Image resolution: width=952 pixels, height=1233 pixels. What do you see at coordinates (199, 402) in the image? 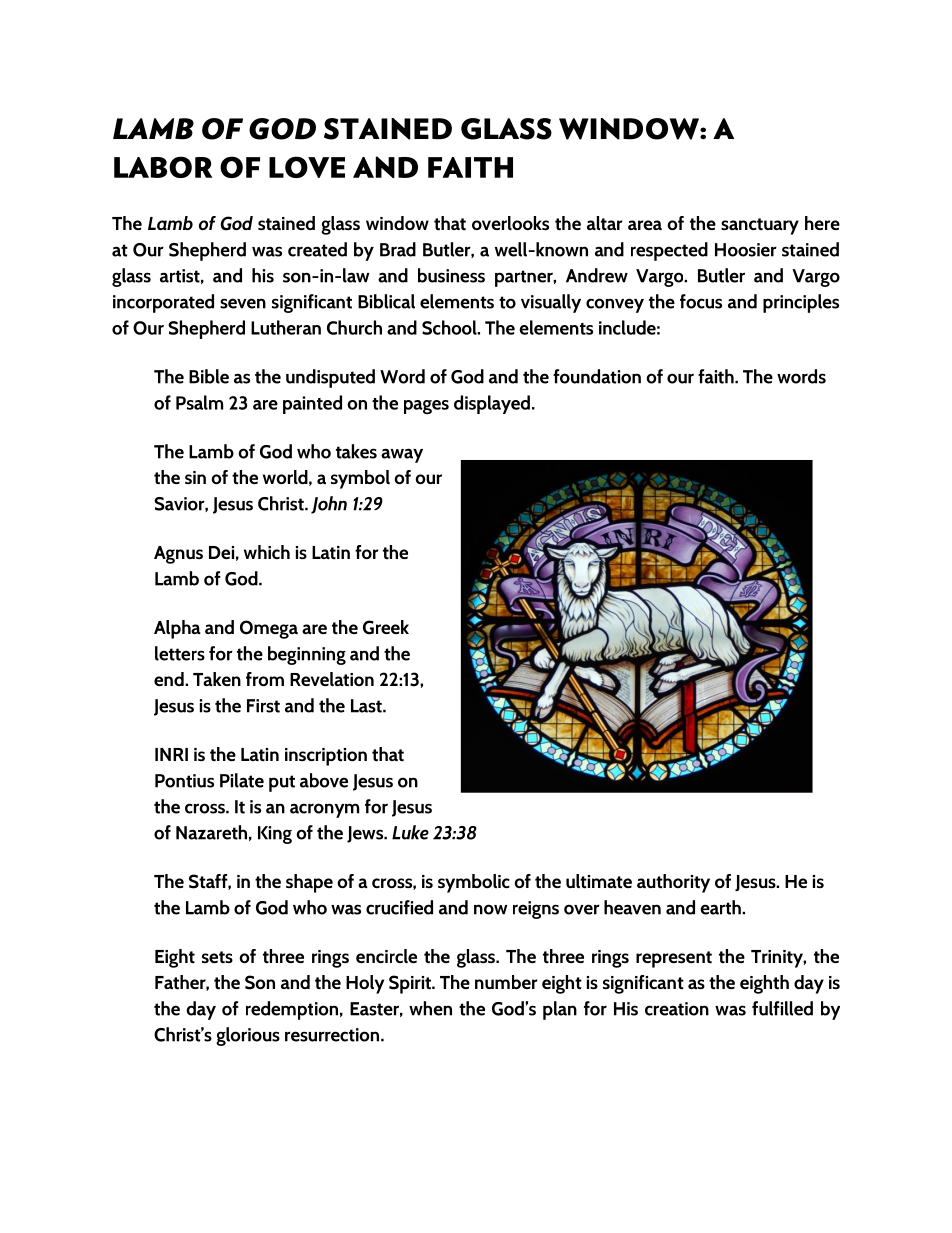
I see `Psalm` at bounding box center [199, 402].
